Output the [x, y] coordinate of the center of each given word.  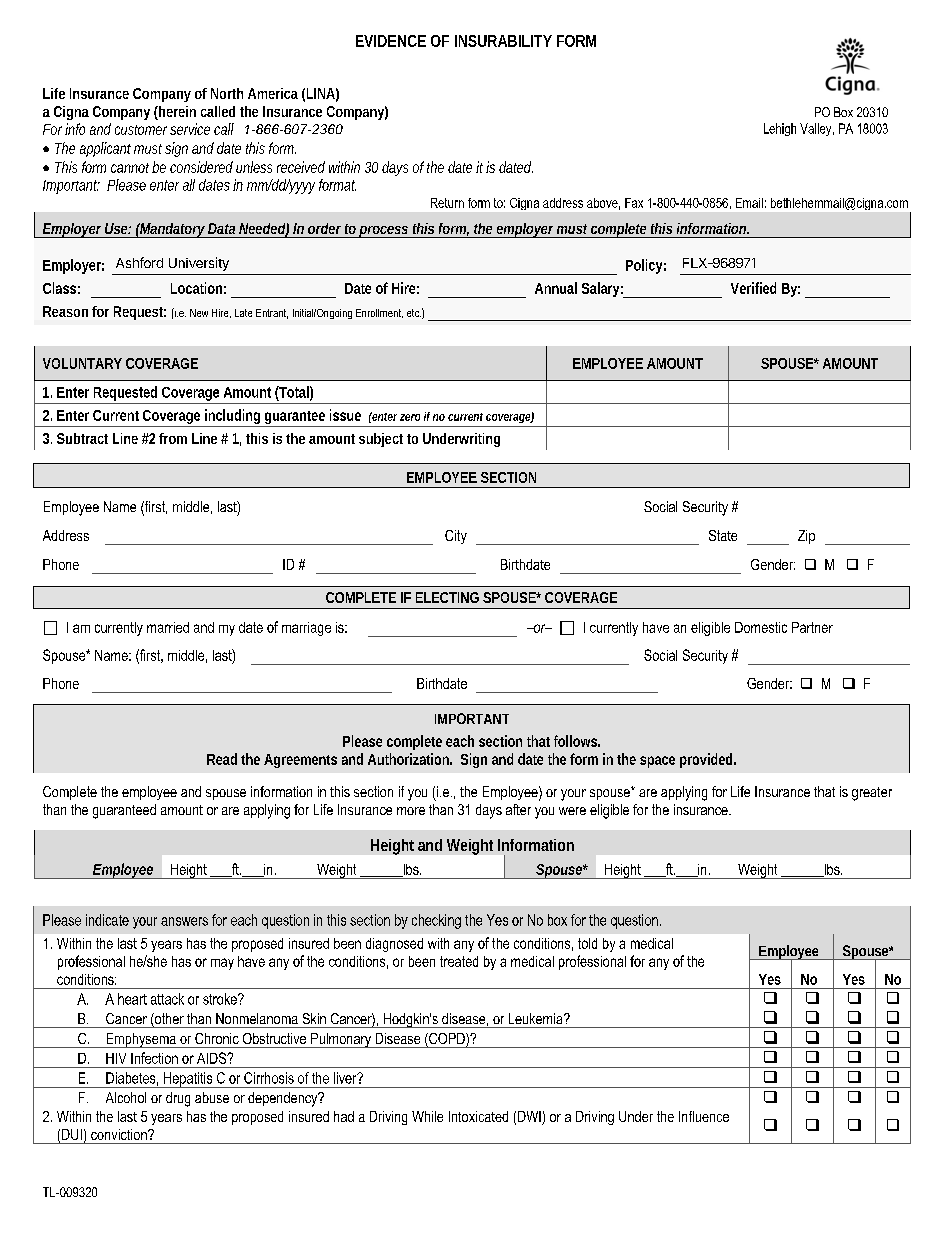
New [199, 313]
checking [436, 921]
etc [414, 313]
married [168, 627]
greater [872, 794]
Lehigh [780, 129]
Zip [806, 537]
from [173, 438]
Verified [753, 288]
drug [178, 1099]
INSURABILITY [503, 41]
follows [577, 741]
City [456, 537]
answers [184, 921]
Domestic [761, 627]
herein [176, 113]
